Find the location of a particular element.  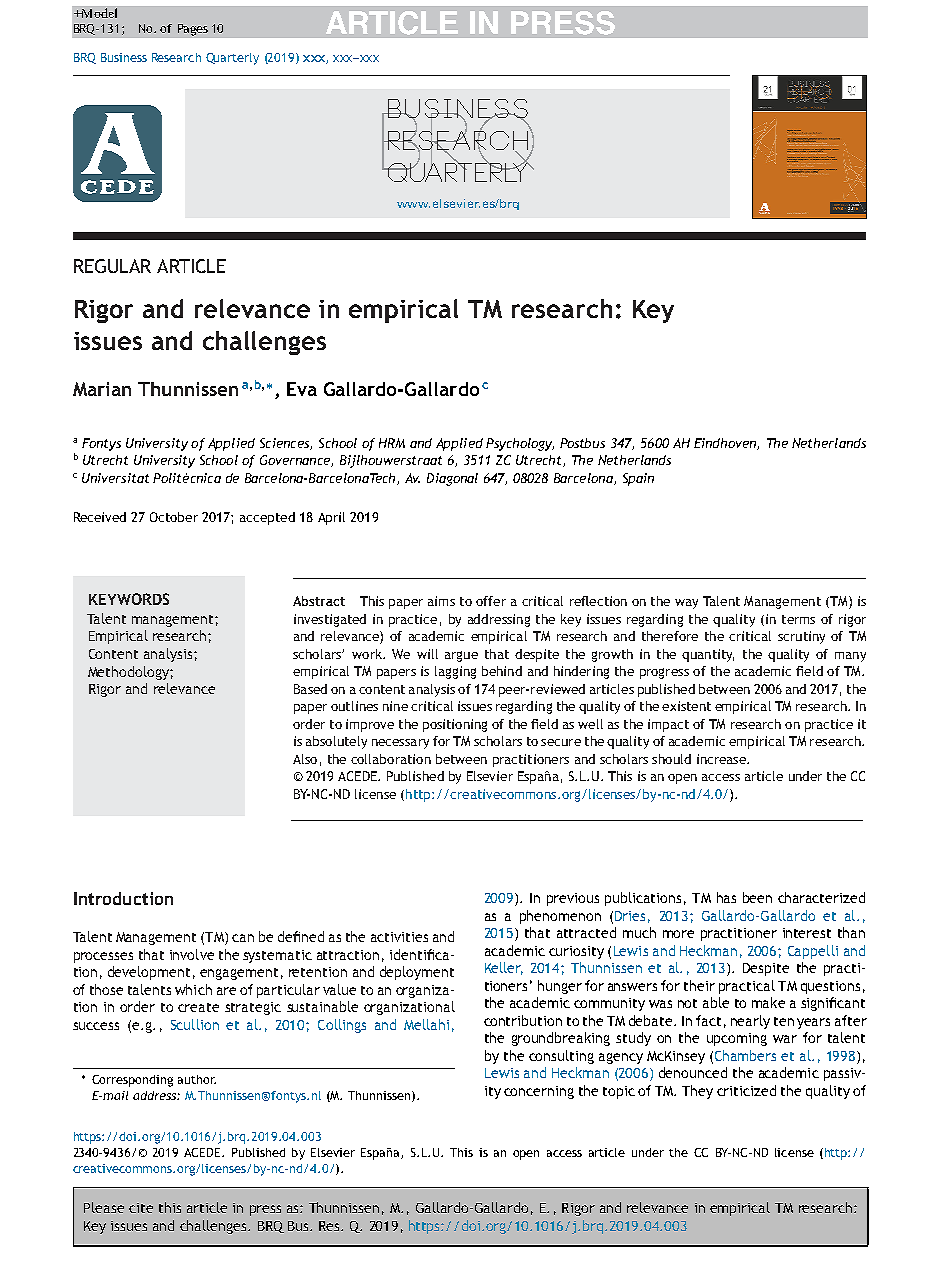

HRM is located at coordinates (392, 443).
